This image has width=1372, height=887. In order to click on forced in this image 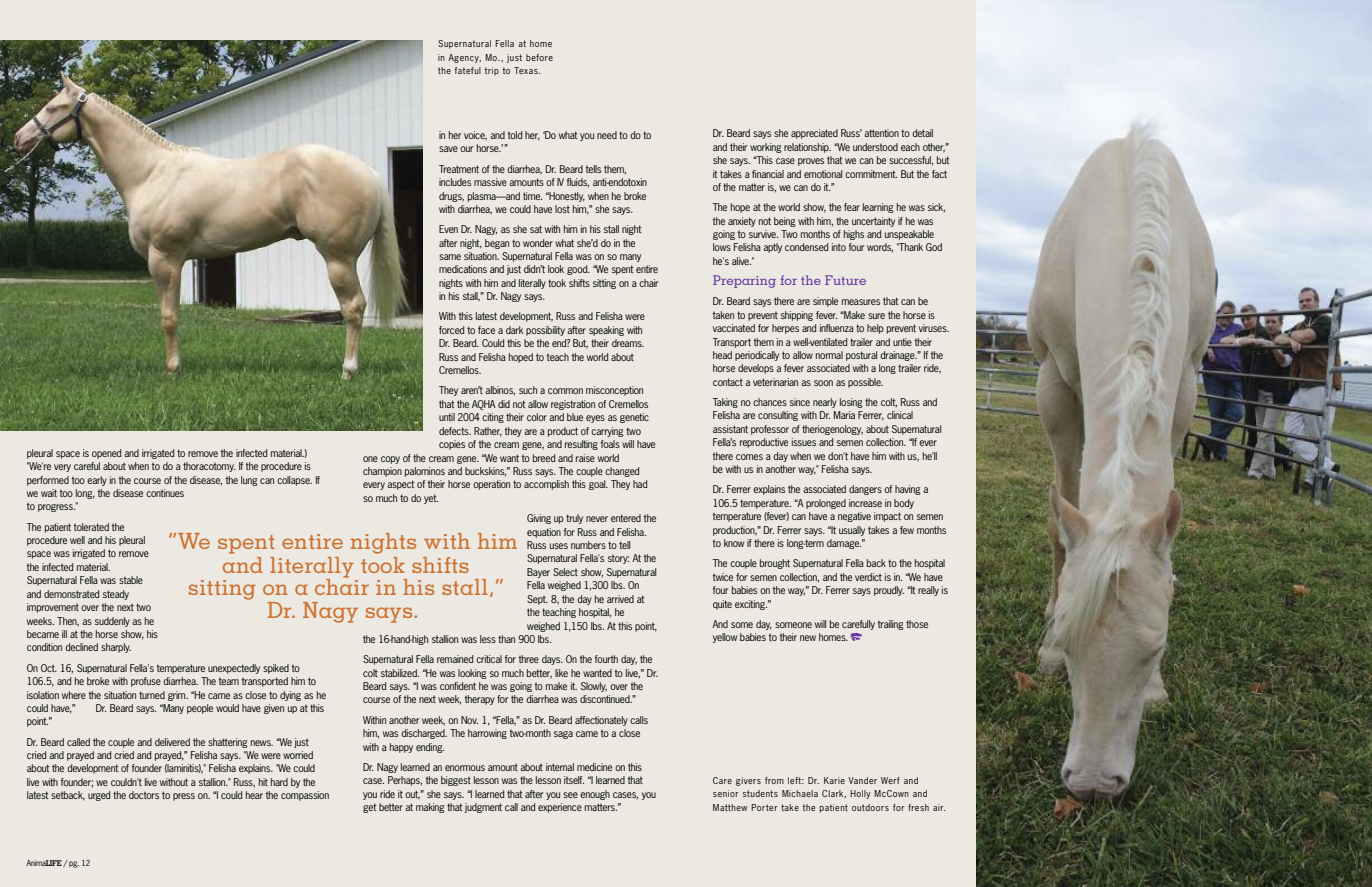, I will do `click(451, 330)`.
